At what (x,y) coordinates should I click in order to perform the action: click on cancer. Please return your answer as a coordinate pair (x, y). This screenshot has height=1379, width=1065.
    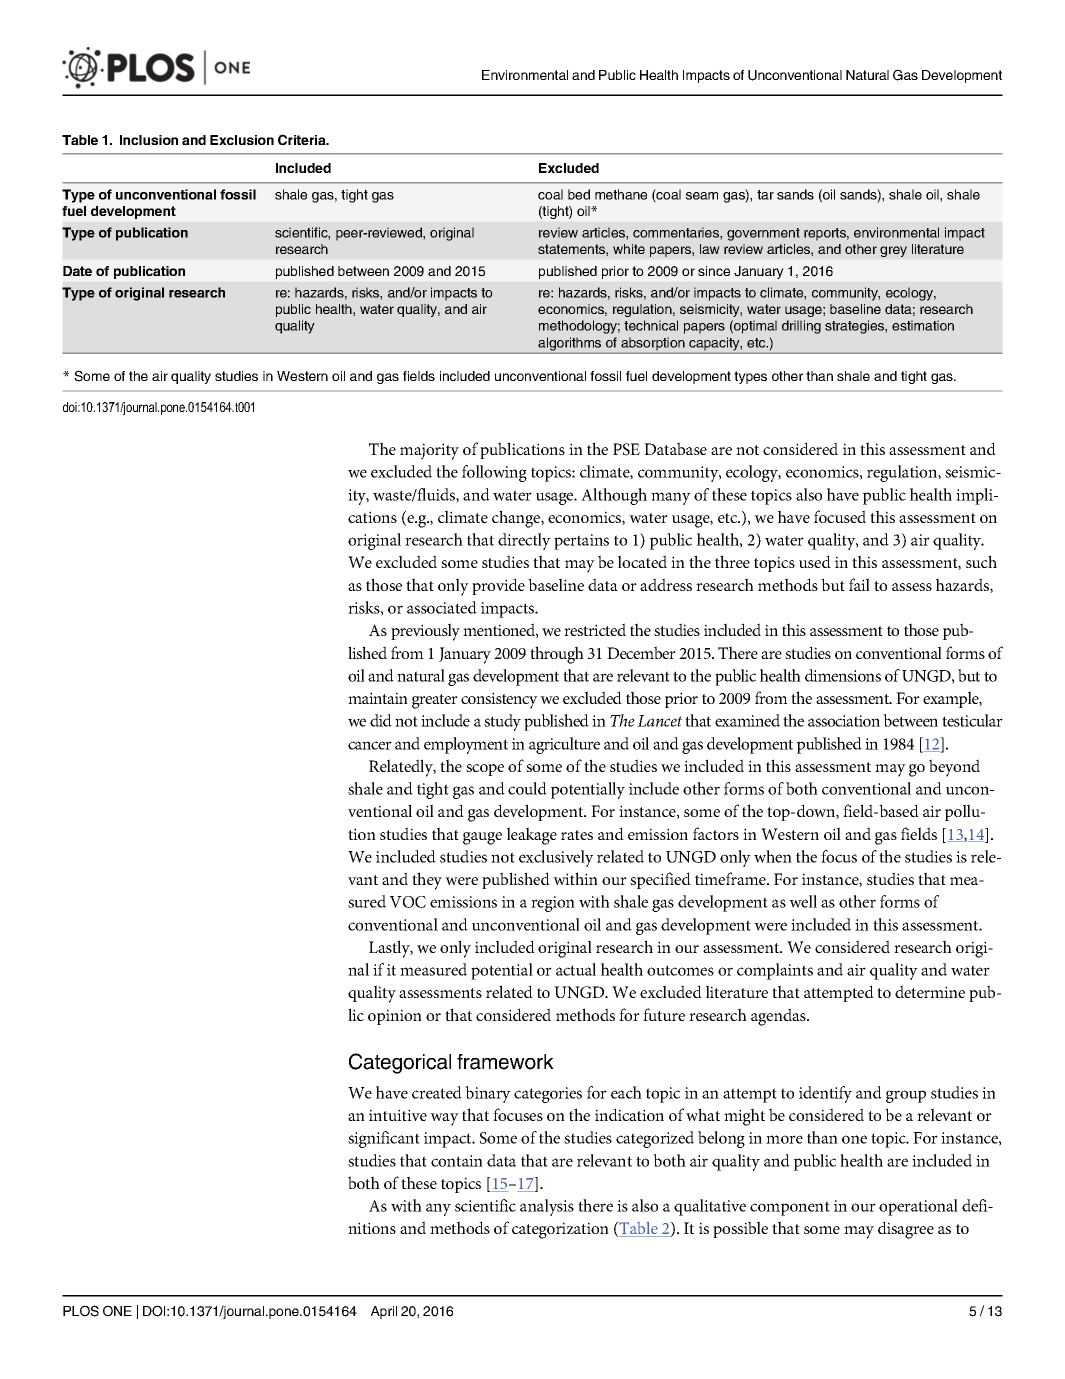
    Looking at the image, I should click on (370, 745).
